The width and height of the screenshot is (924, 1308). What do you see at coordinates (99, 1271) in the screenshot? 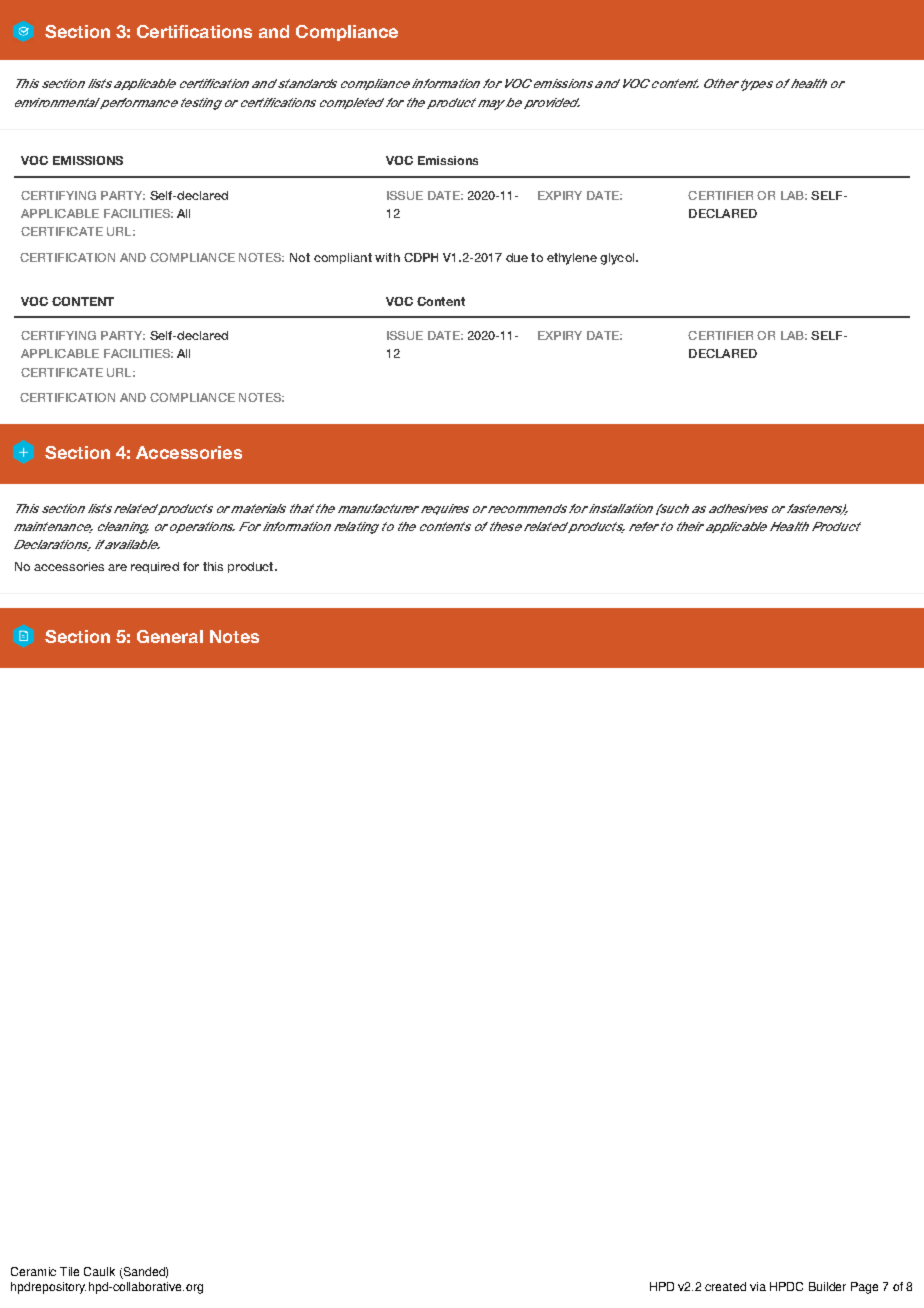
I see `Caulk` at bounding box center [99, 1271].
